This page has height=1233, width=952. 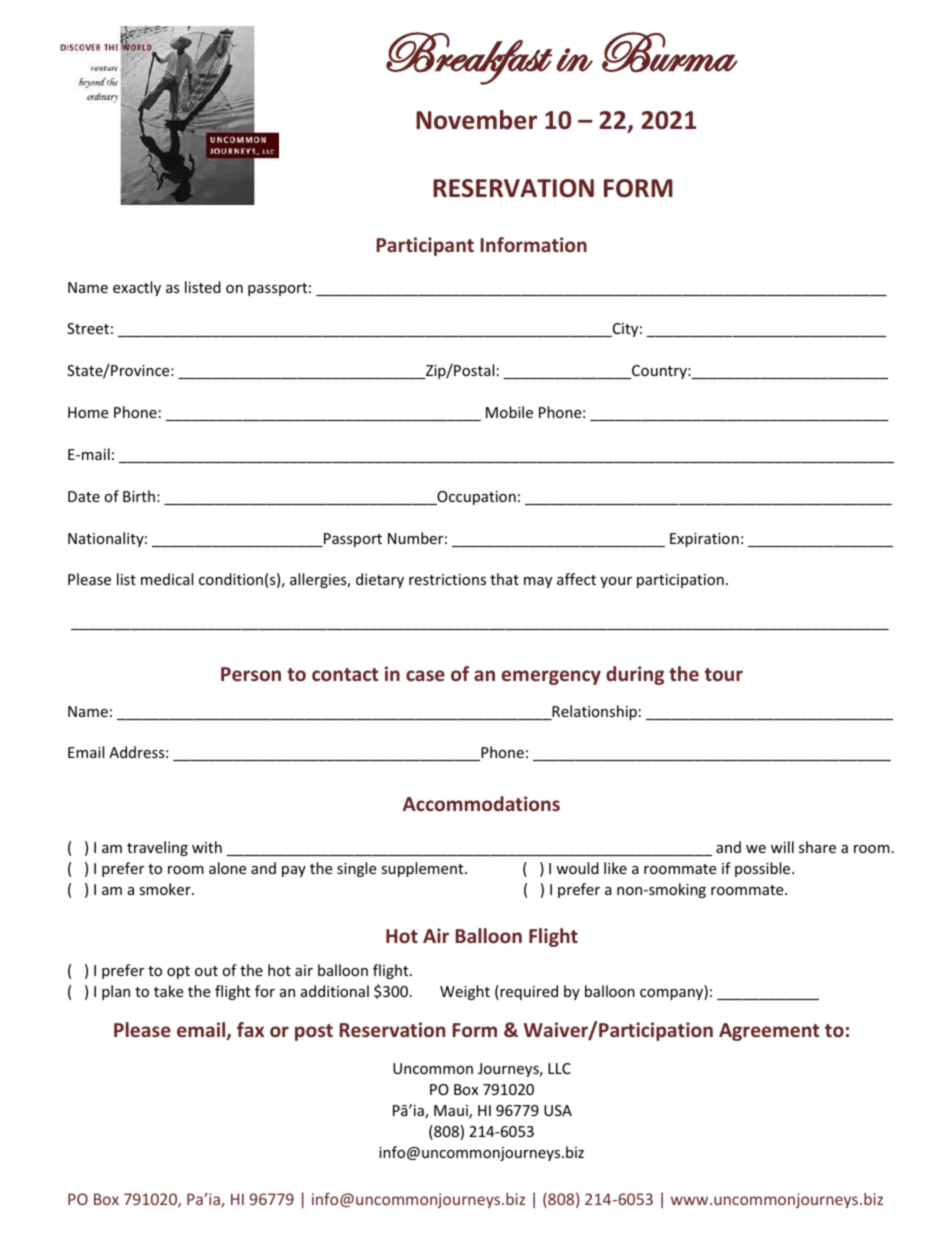 What do you see at coordinates (167, 579) in the page?
I see `medical` at bounding box center [167, 579].
